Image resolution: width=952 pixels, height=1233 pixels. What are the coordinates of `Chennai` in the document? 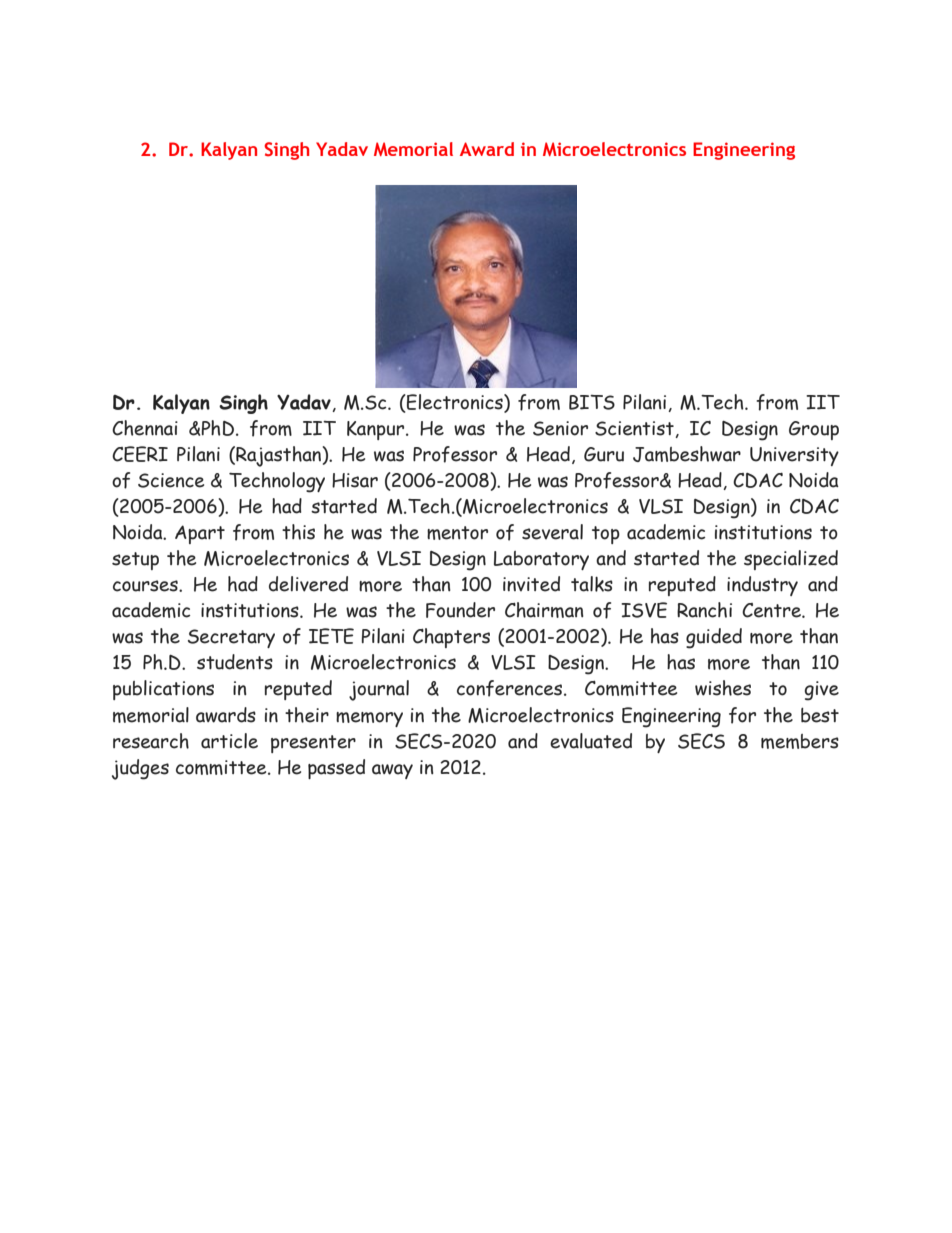 It's located at (145, 428).
